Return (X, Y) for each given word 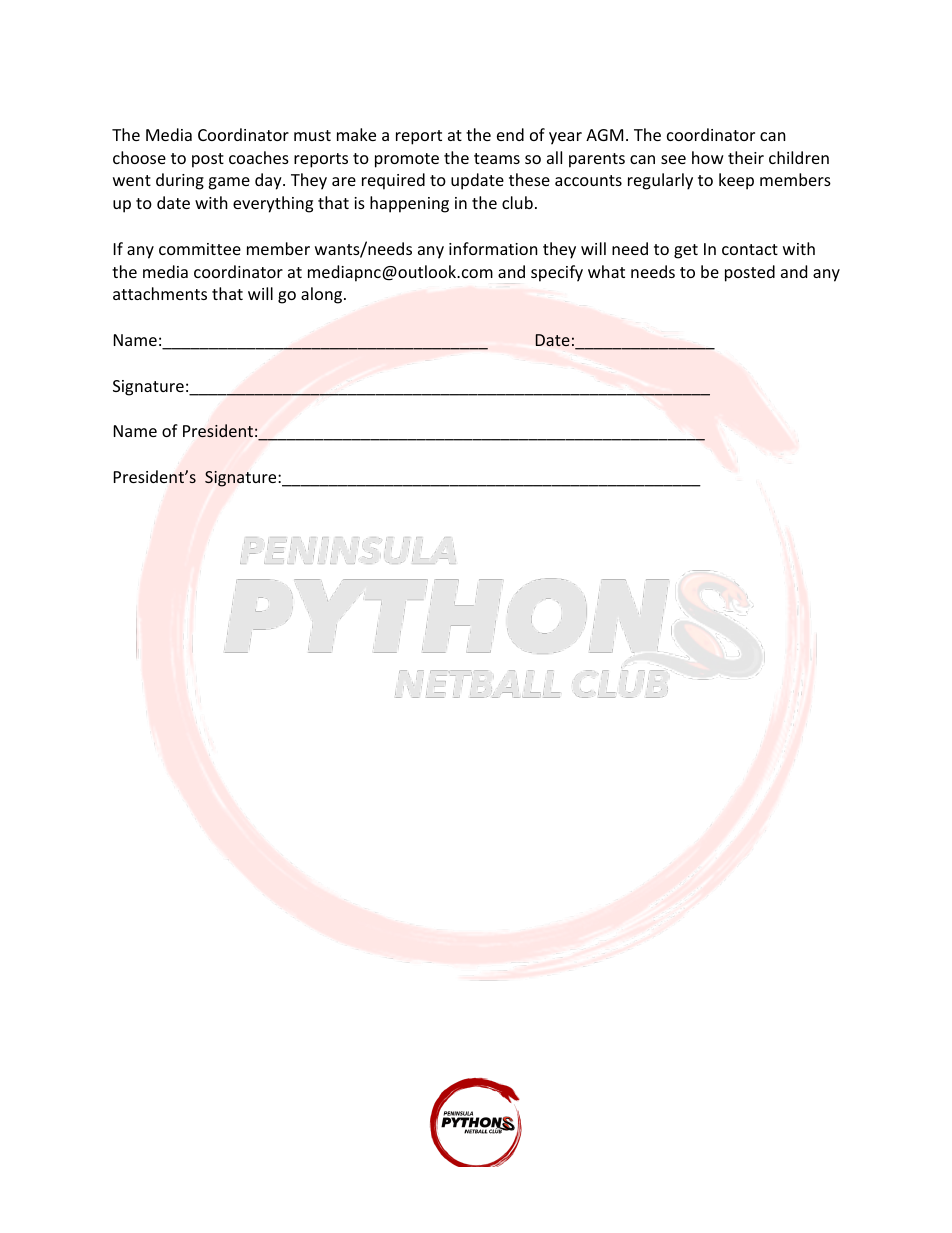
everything (273, 204)
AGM (604, 135)
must (312, 135)
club (517, 202)
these (529, 179)
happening (409, 204)
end (510, 134)
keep (736, 181)
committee (200, 249)
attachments (160, 293)
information (493, 248)
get (686, 251)
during (180, 181)
